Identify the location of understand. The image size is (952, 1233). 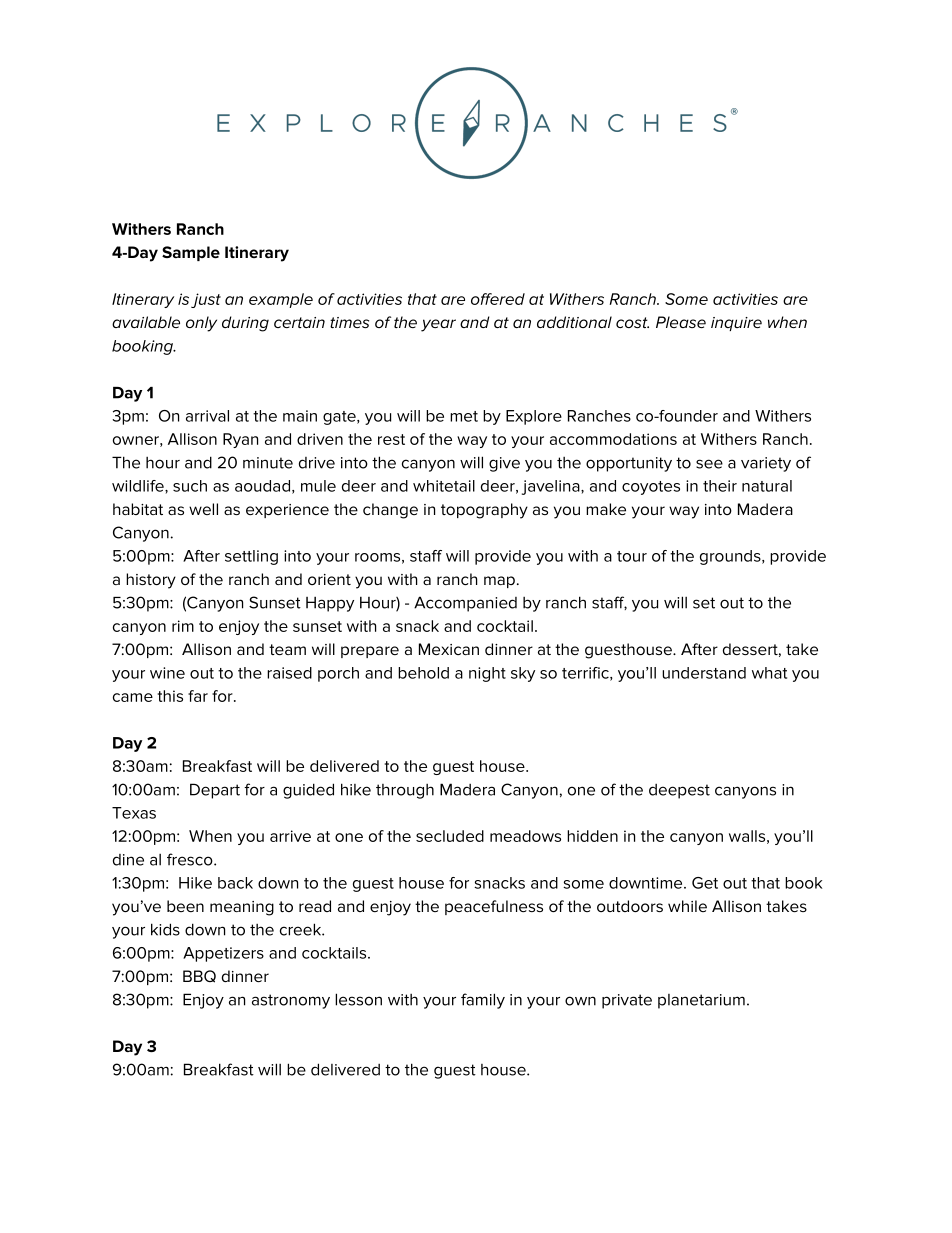
(704, 673).
